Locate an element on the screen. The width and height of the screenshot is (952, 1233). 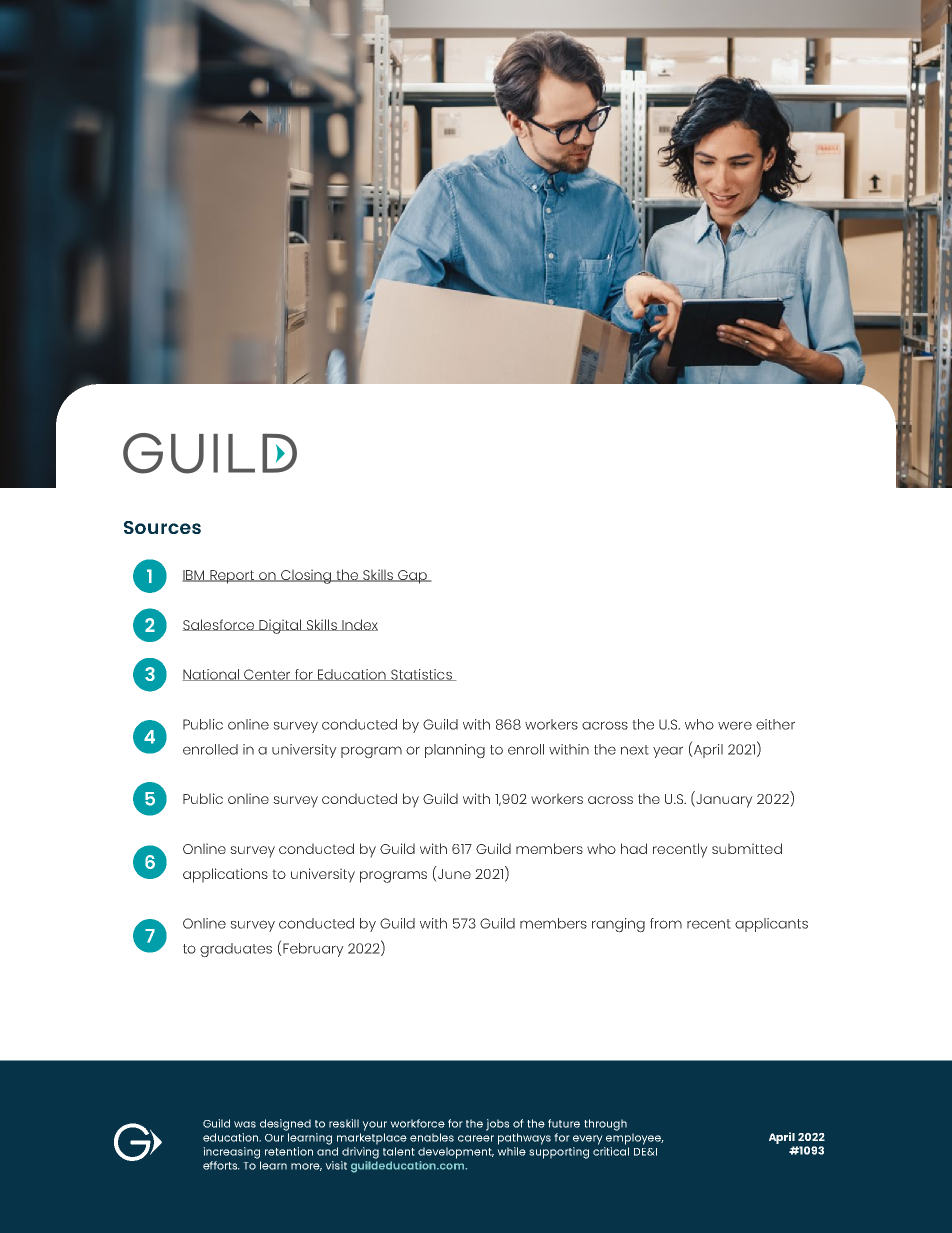
planning is located at coordinates (455, 751).
